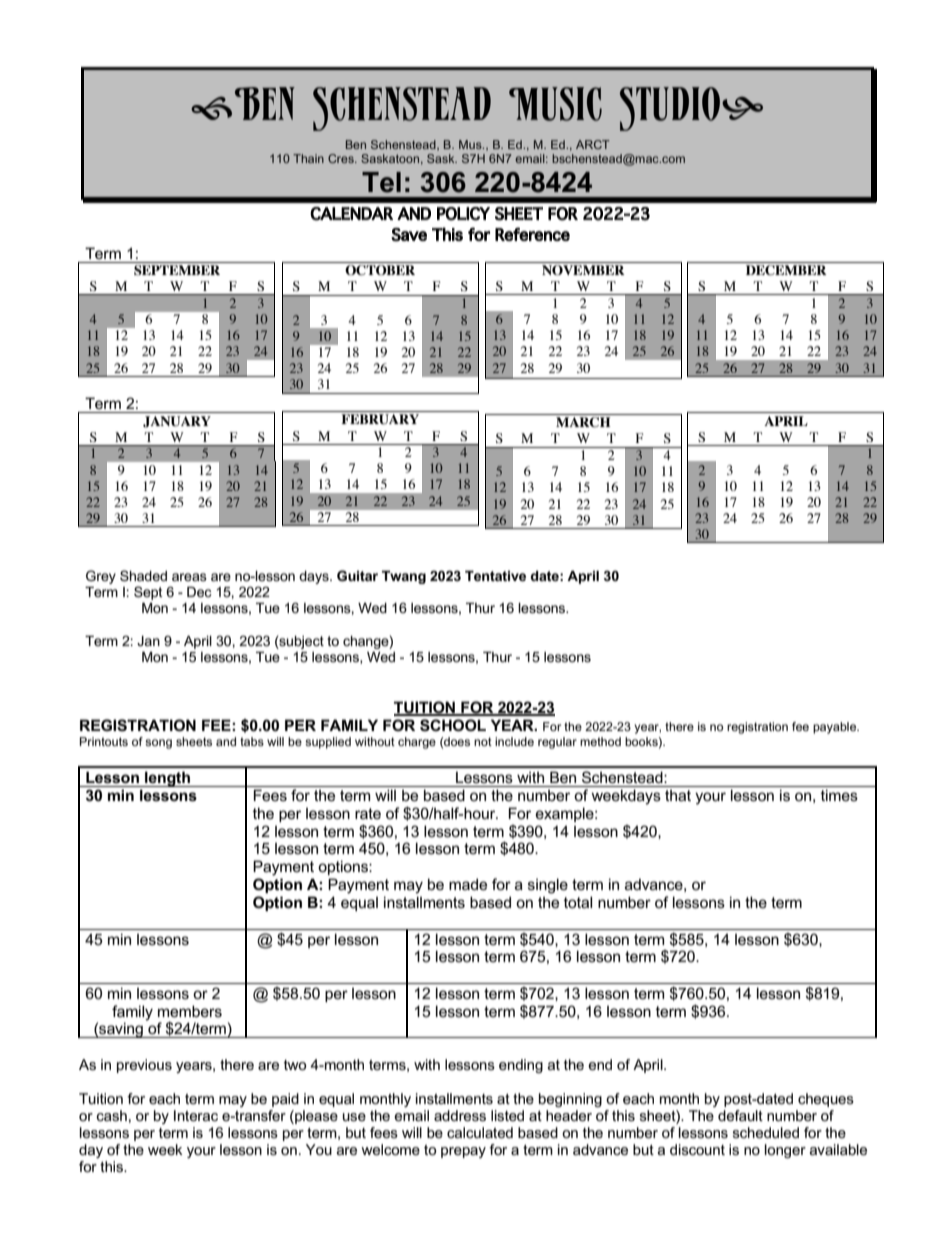 The image size is (952, 1233). What do you see at coordinates (112, 1115) in the screenshot?
I see `cash` at bounding box center [112, 1115].
